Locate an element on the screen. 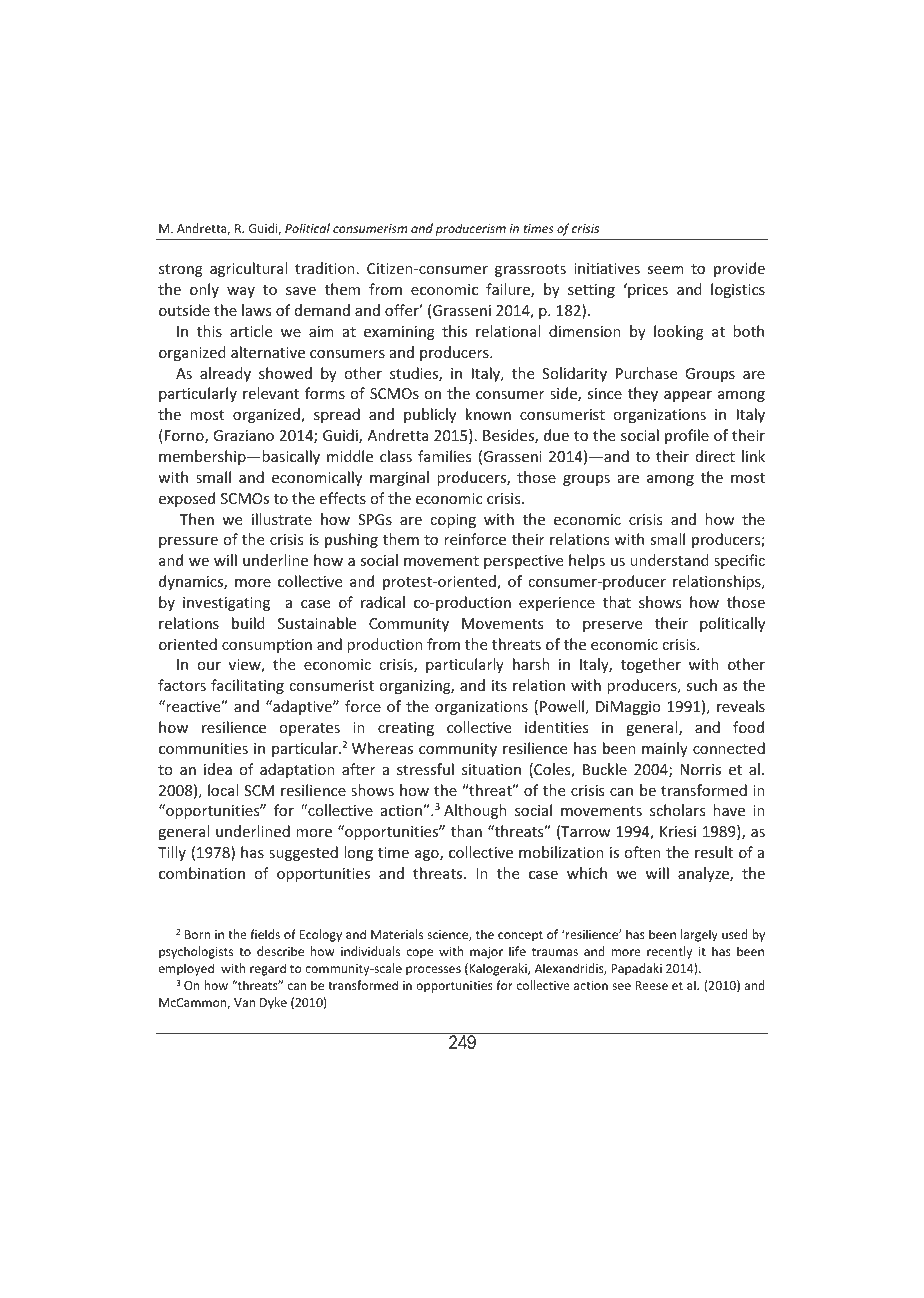 The image size is (924, 1298). seem is located at coordinates (665, 270).
